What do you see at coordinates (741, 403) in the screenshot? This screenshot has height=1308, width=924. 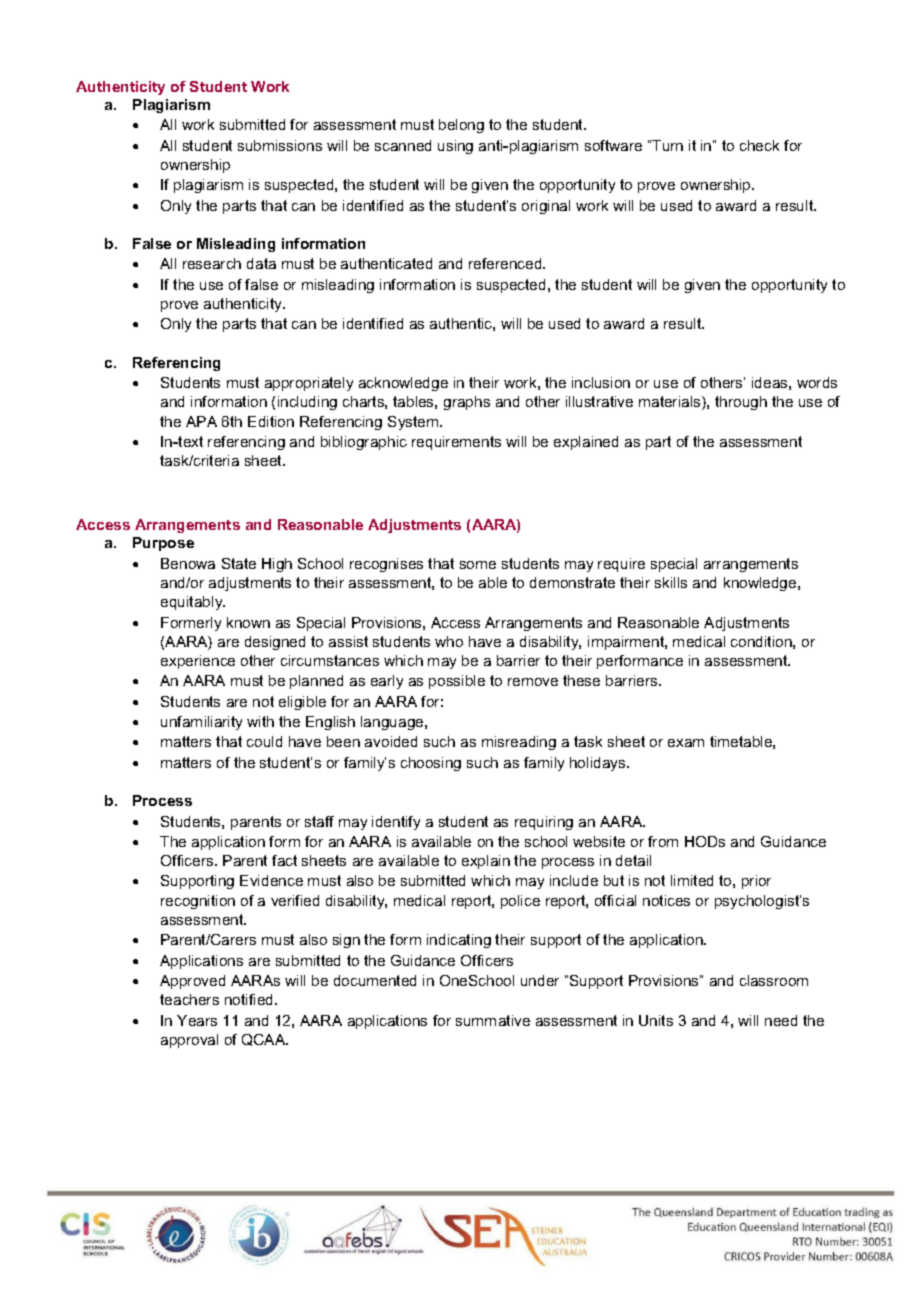 I see `through` at bounding box center [741, 403].
